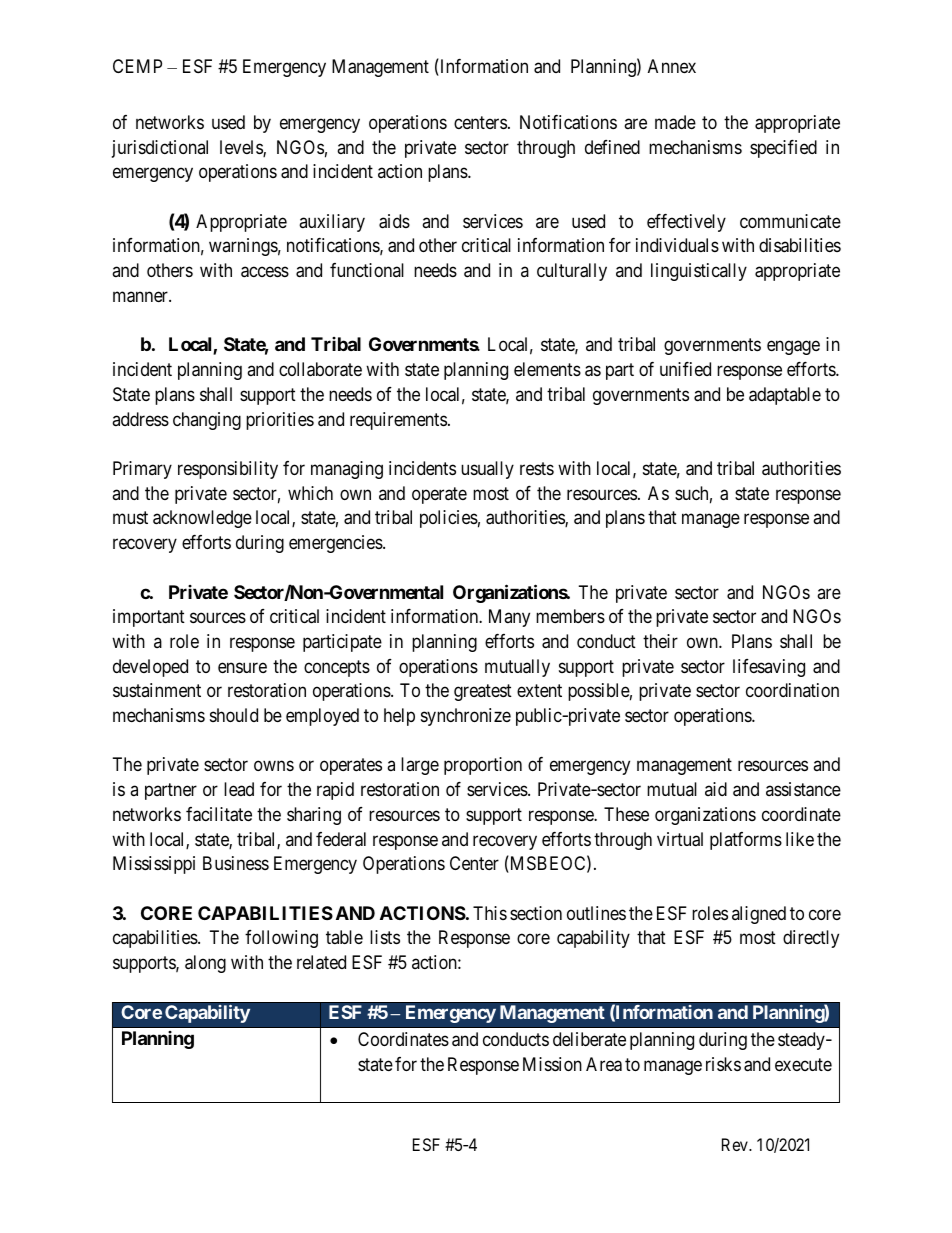  What do you see at coordinates (552, 1064) in the screenshot?
I see `Mission` at bounding box center [552, 1064].
